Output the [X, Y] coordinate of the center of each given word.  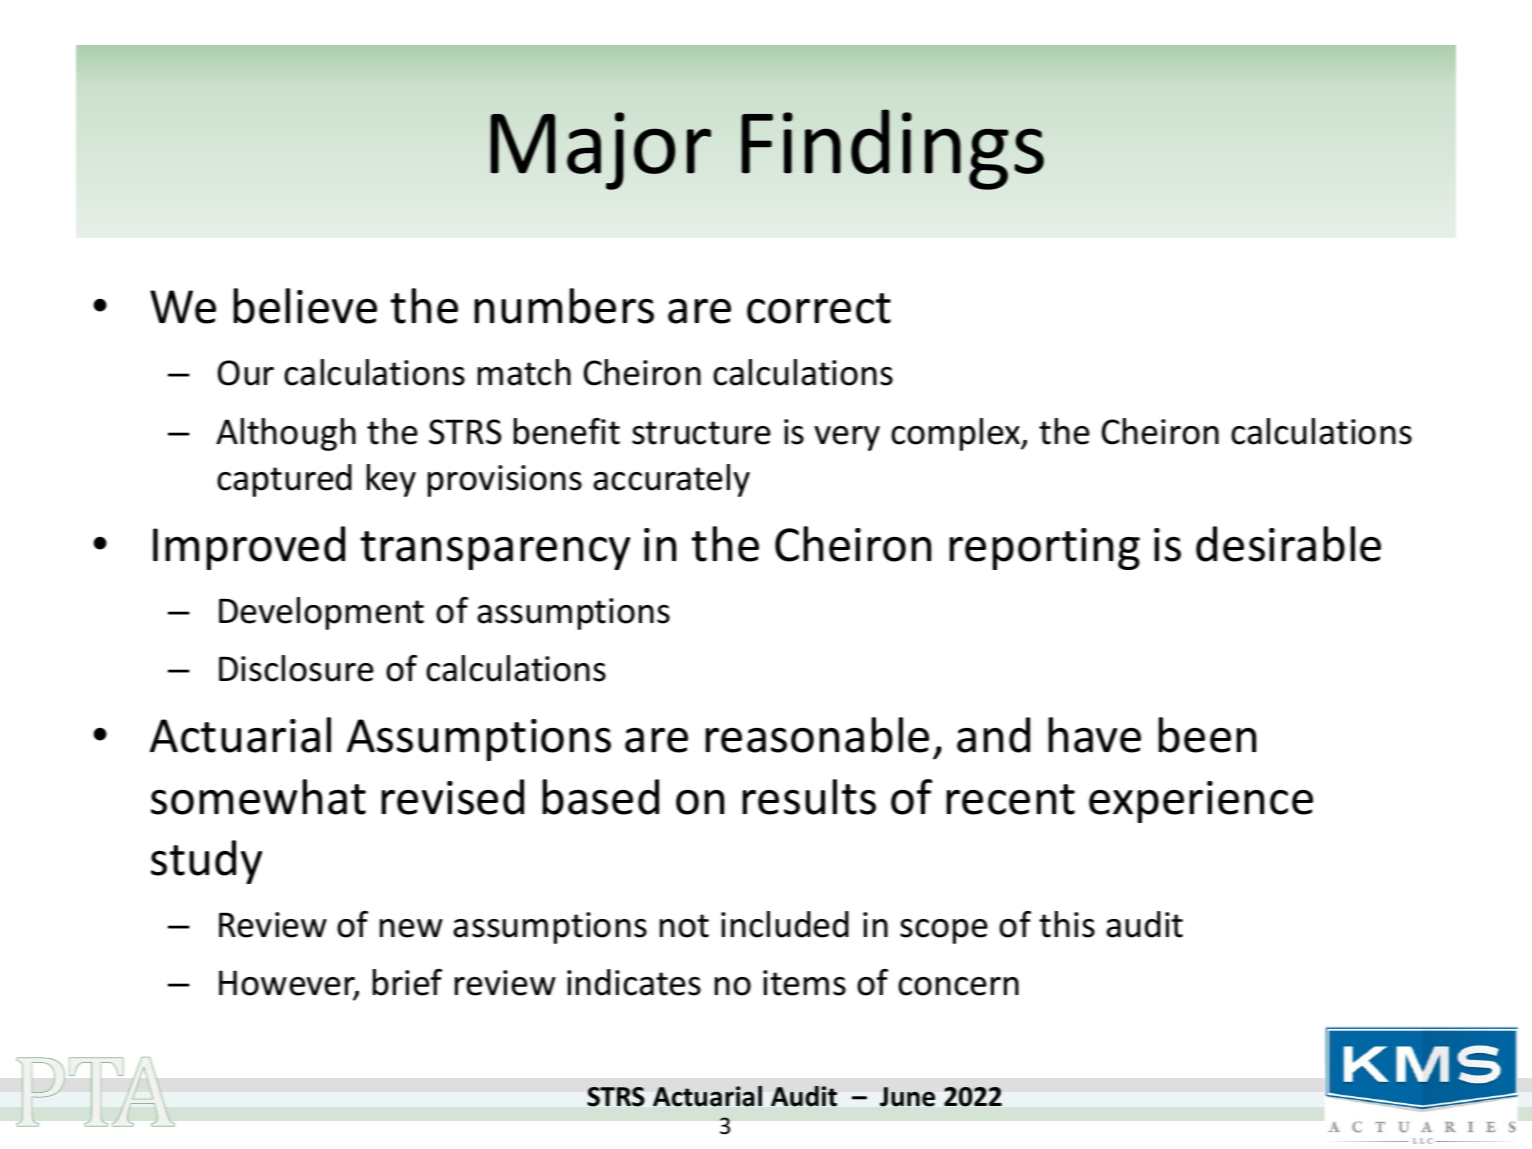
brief [407, 982]
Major [601, 151]
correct [819, 308]
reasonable [817, 735]
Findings [893, 149]
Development [321, 613]
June [907, 1097]
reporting [1045, 549]
